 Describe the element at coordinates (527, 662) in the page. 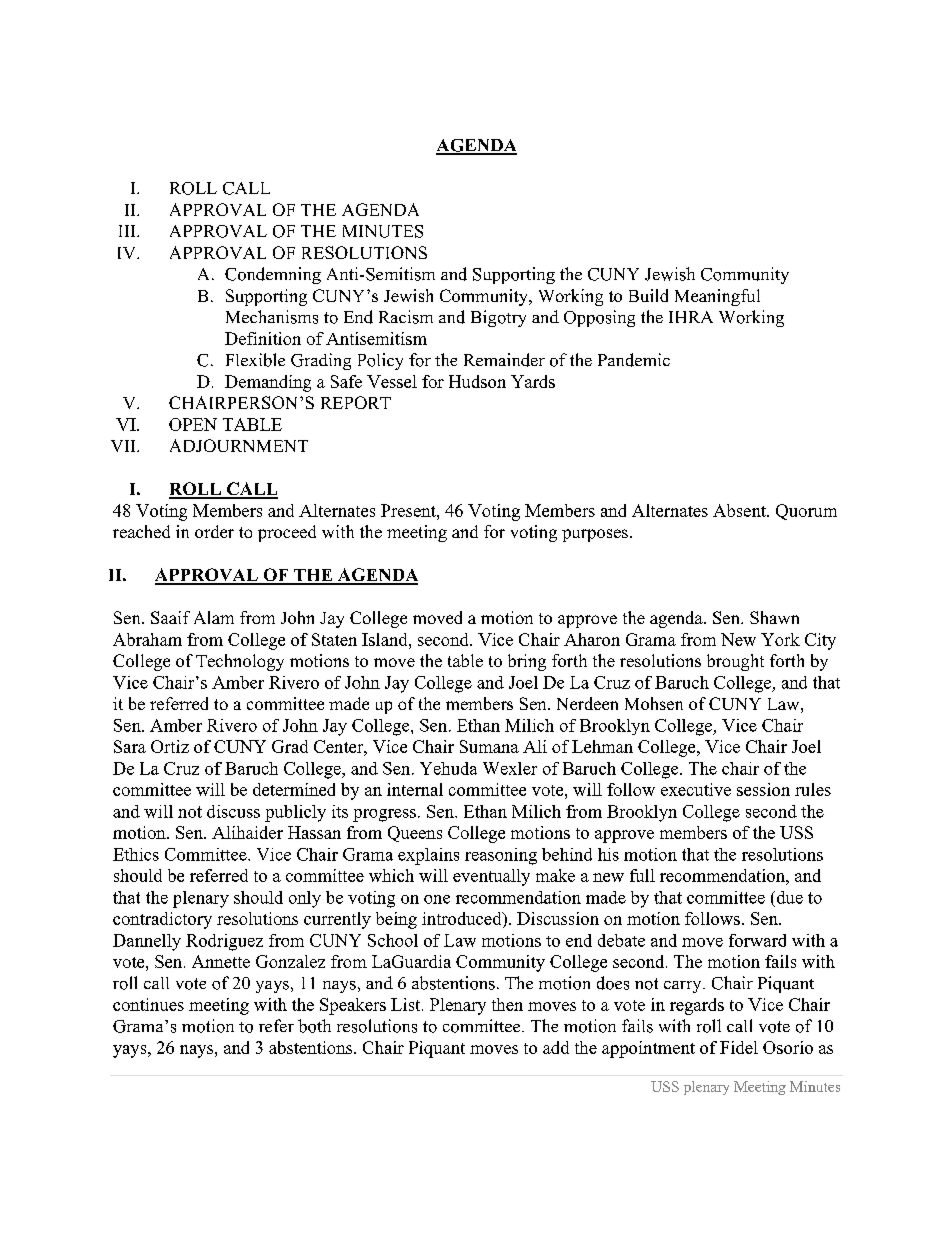

I see `bring` at that location.
